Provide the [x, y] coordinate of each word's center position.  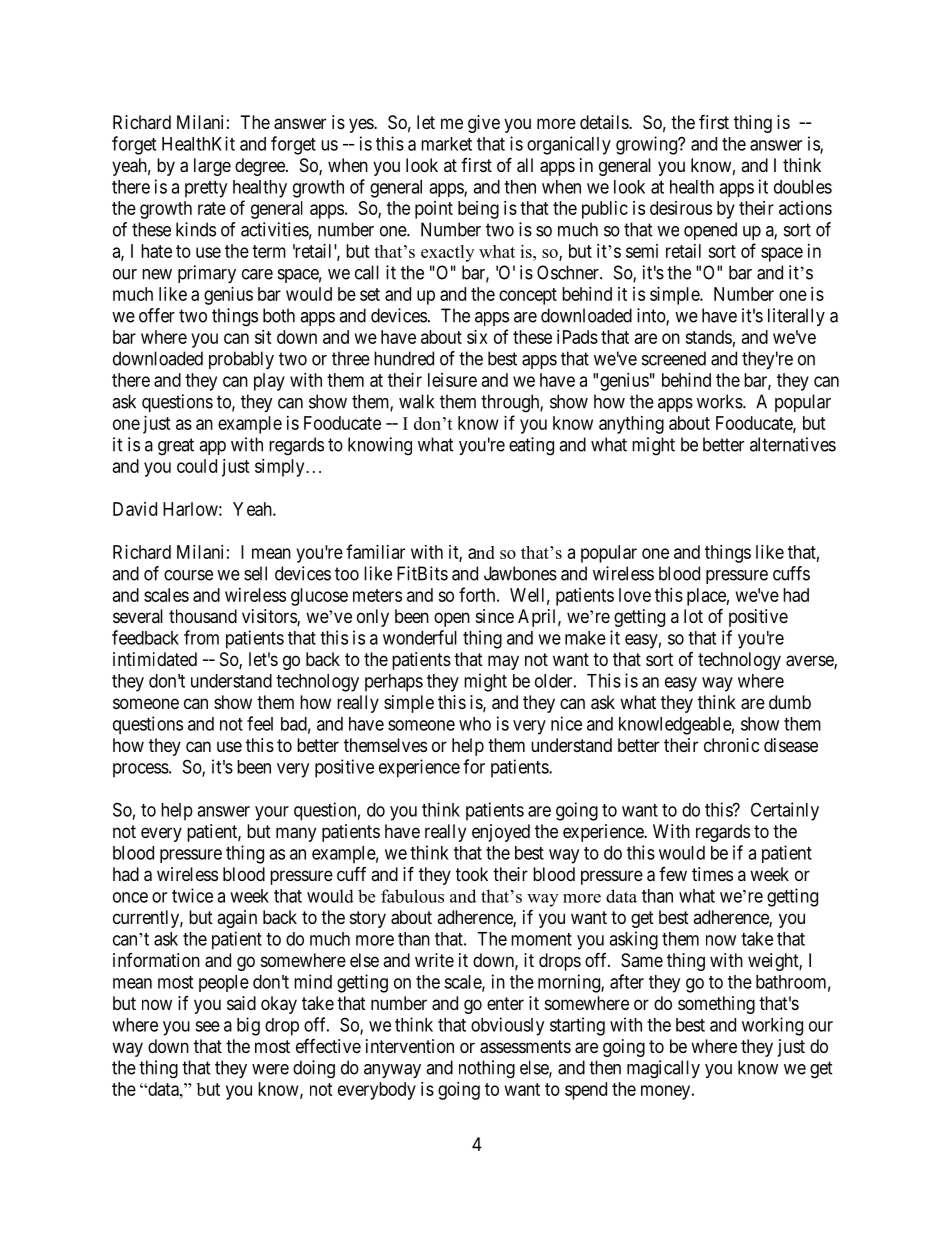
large [212, 167]
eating [531, 446]
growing [647, 145]
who [475, 724]
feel [260, 723]
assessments [525, 1047]
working [772, 1026]
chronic [732, 745]
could [197, 466]
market [446, 144]
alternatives [793, 444]
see [207, 1026]
